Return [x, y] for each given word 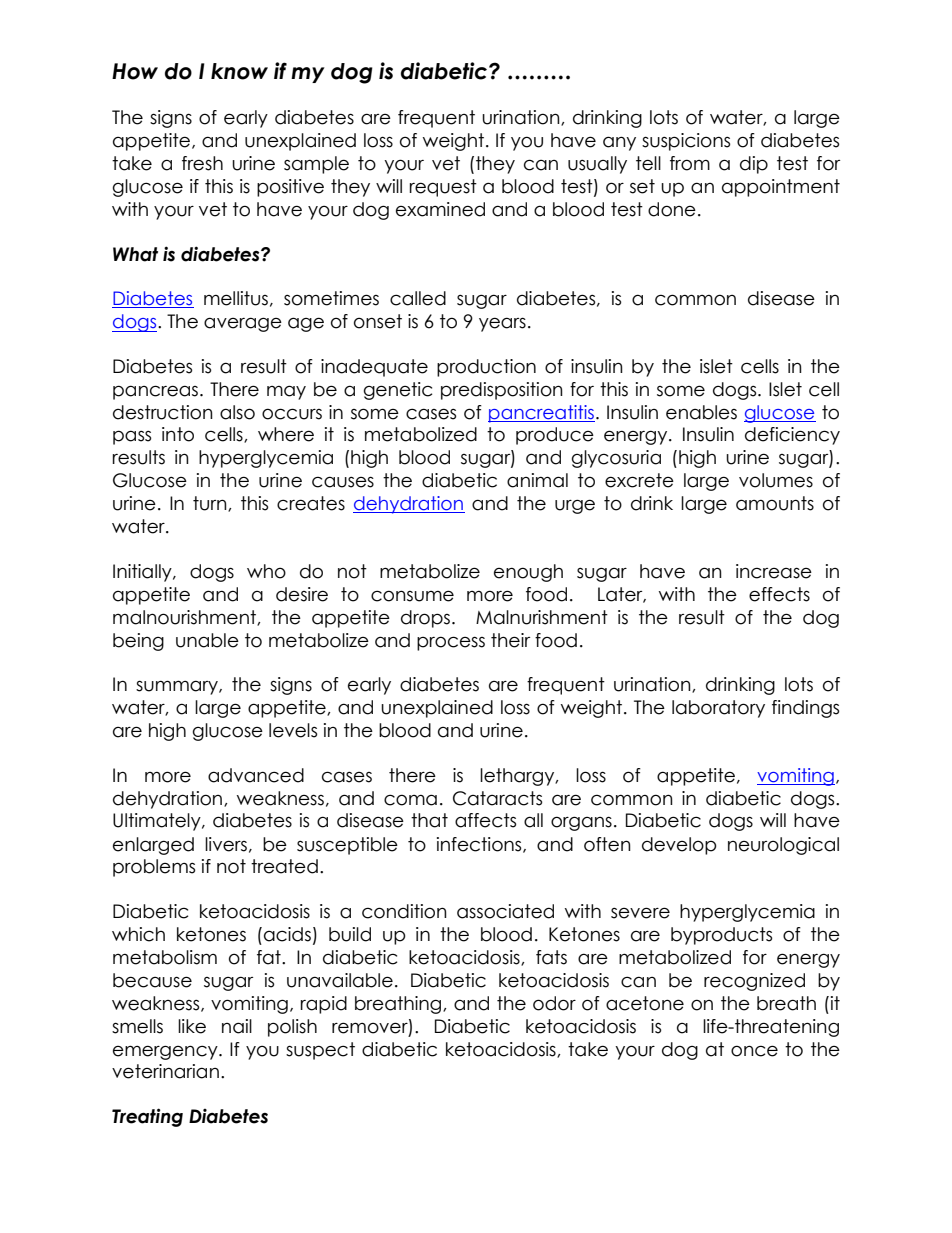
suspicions [686, 142]
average [243, 324]
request [443, 188]
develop [679, 846]
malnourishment [185, 618]
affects [485, 820]
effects [779, 594]
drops [427, 619]
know [239, 71]
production [486, 368]
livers [226, 844]
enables [701, 412]
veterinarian [165, 1071]
